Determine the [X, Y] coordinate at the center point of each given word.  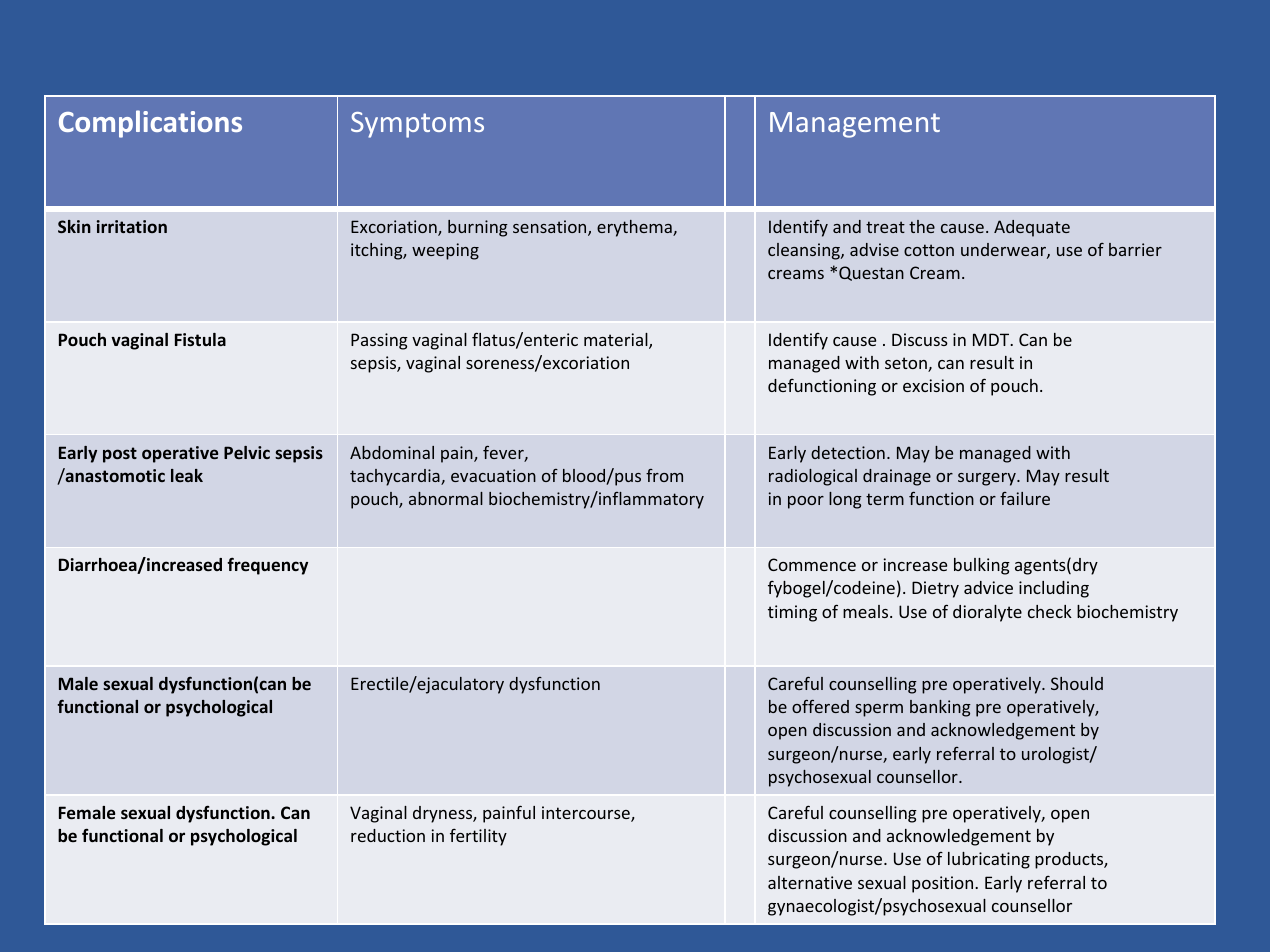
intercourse [587, 814]
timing [792, 613]
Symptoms [417, 125]
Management [855, 125]
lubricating [989, 860]
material [617, 341]
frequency [267, 566]
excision [933, 385]
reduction [388, 835]
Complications [150, 124]
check [1050, 611]
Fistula [200, 339]
